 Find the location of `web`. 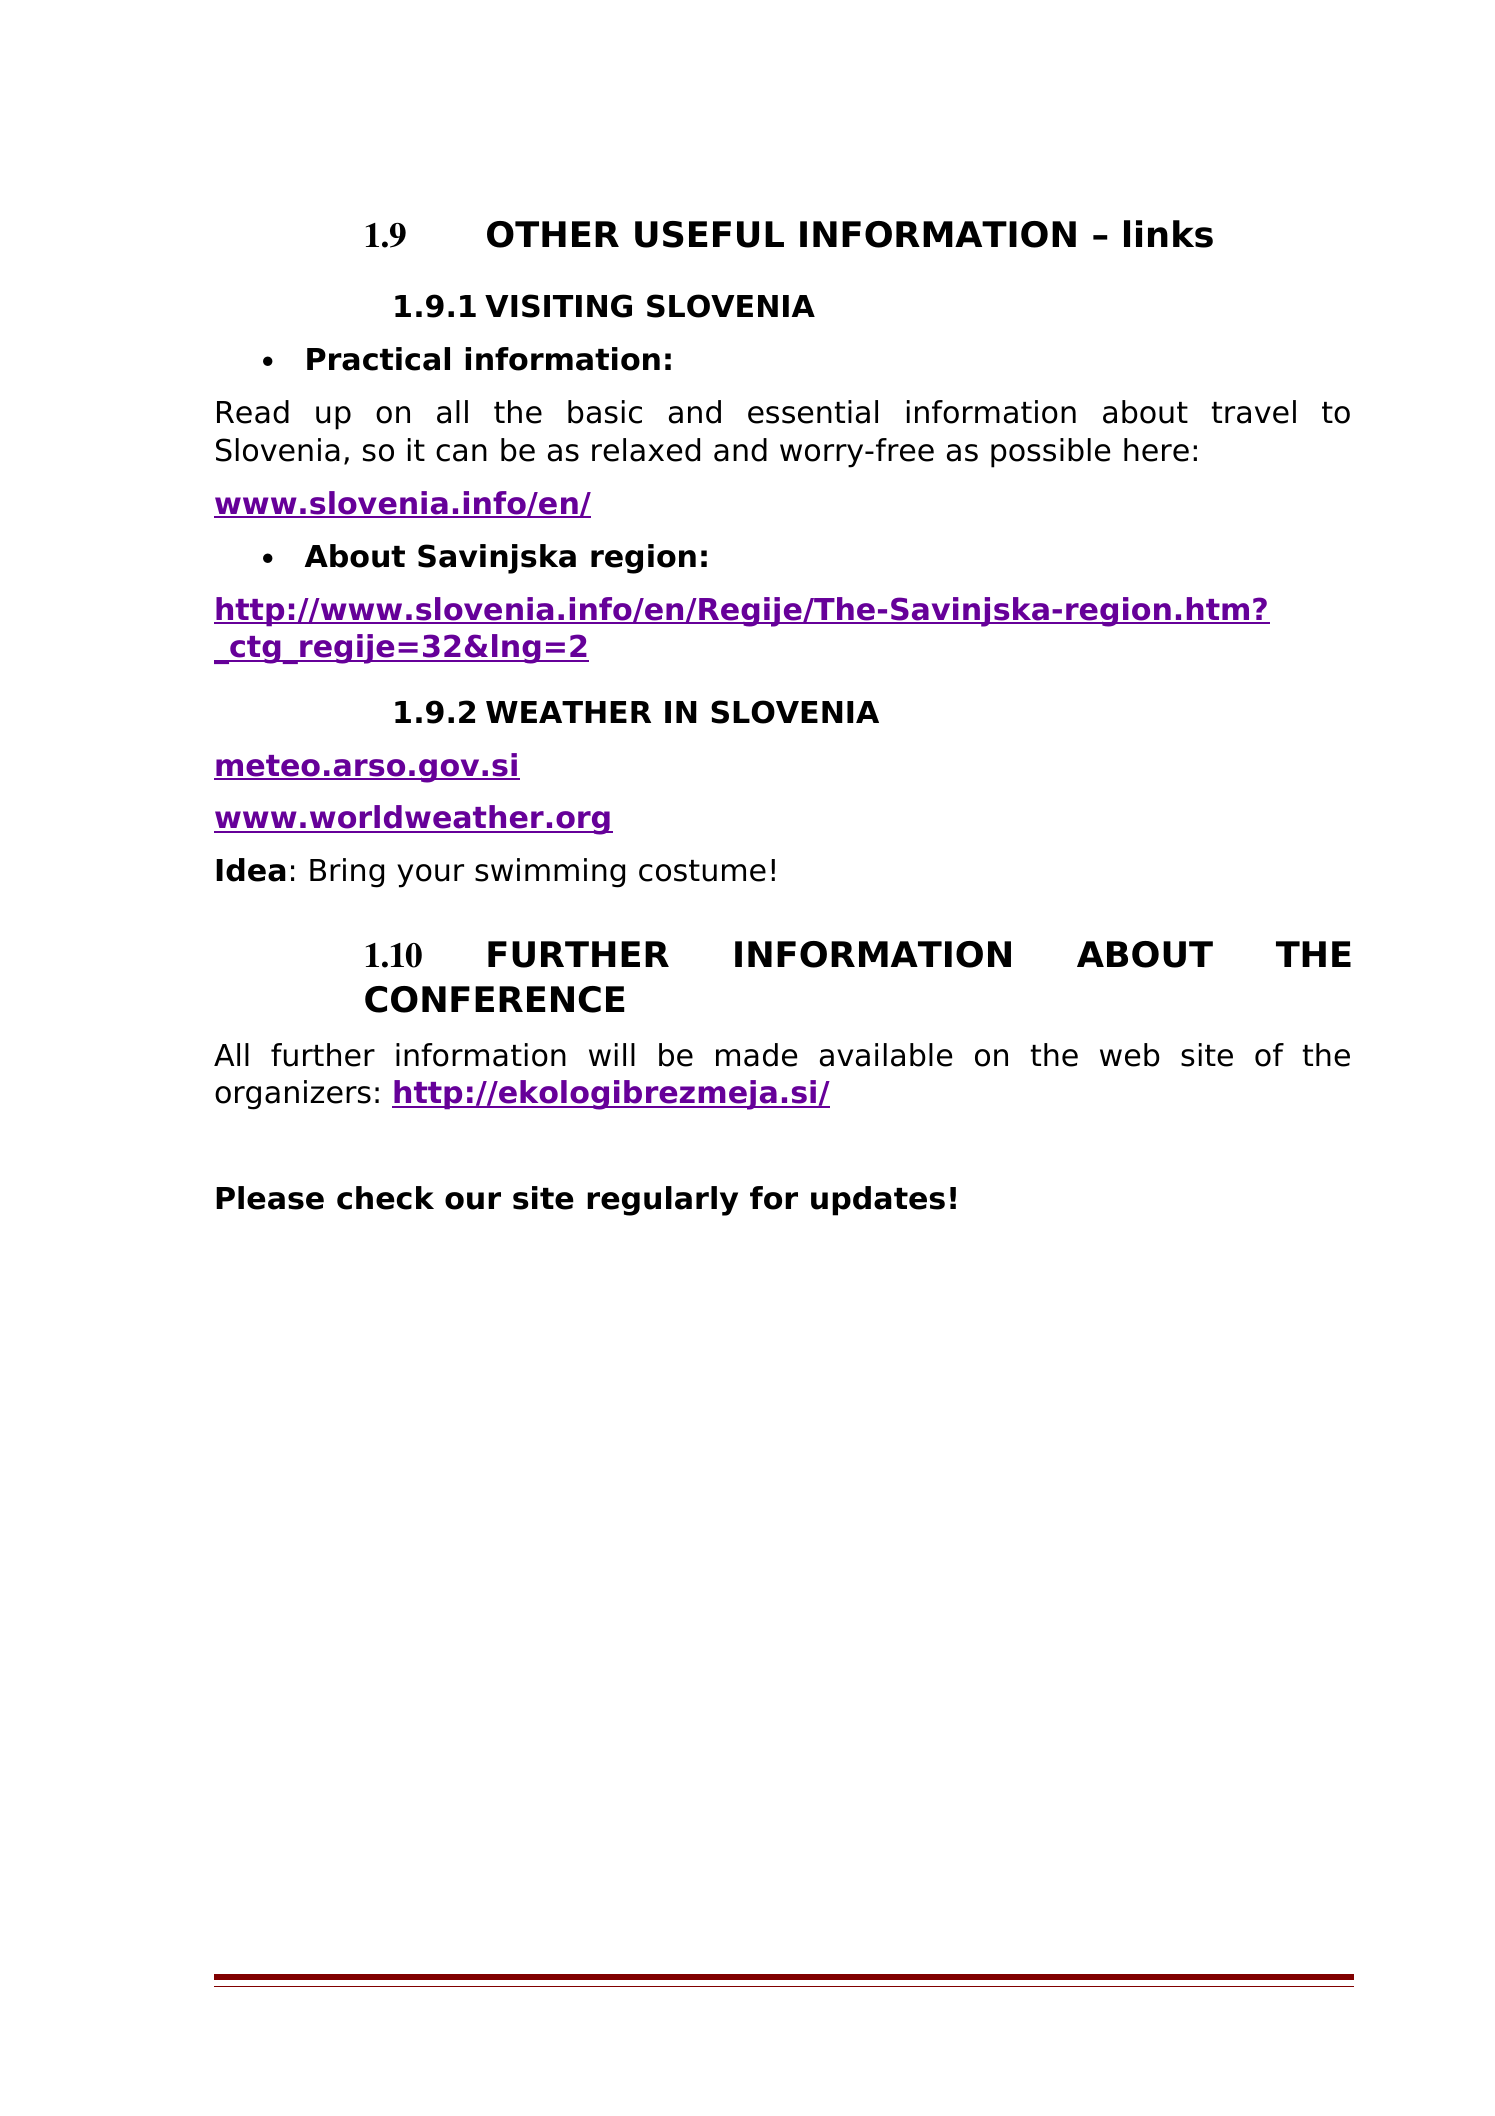

web is located at coordinates (1130, 1055).
